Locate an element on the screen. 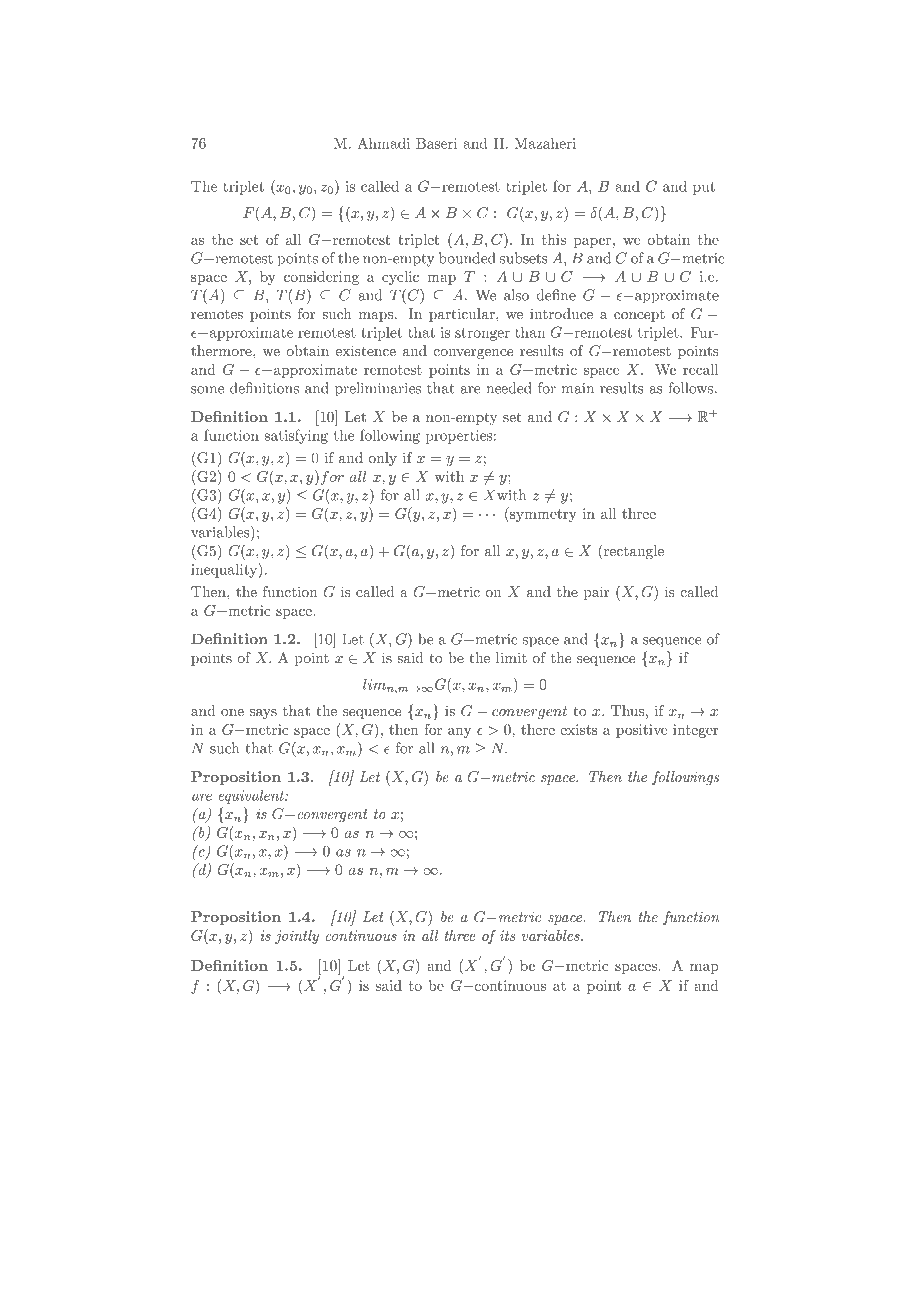 The image size is (924, 1308). Ahmadi is located at coordinates (383, 143).
